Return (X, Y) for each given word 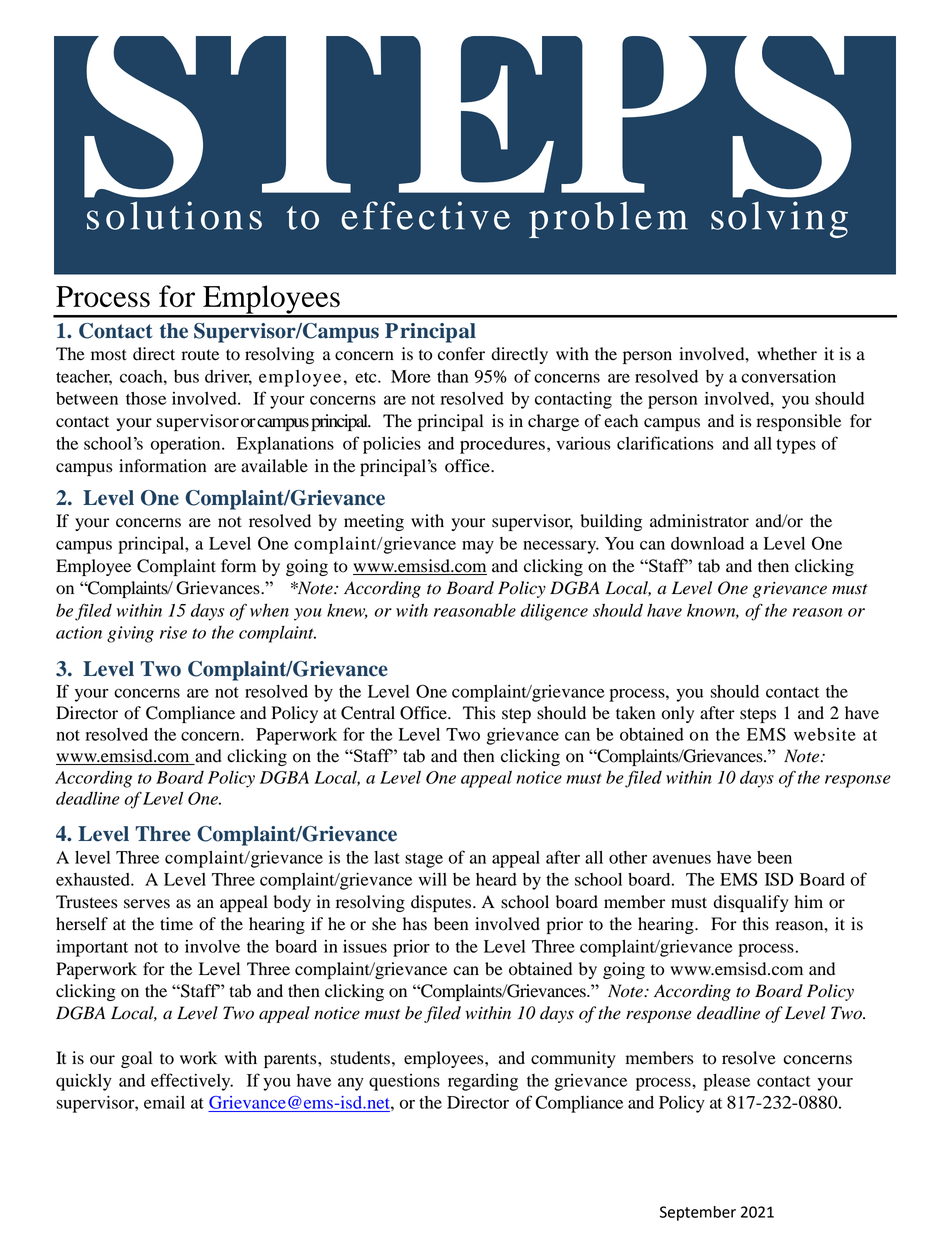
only (678, 714)
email (164, 1102)
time (176, 923)
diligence (554, 612)
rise (173, 632)
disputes (441, 903)
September (698, 1213)
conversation (788, 376)
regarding (483, 1082)
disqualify (751, 903)
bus (186, 376)
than (452, 376)
